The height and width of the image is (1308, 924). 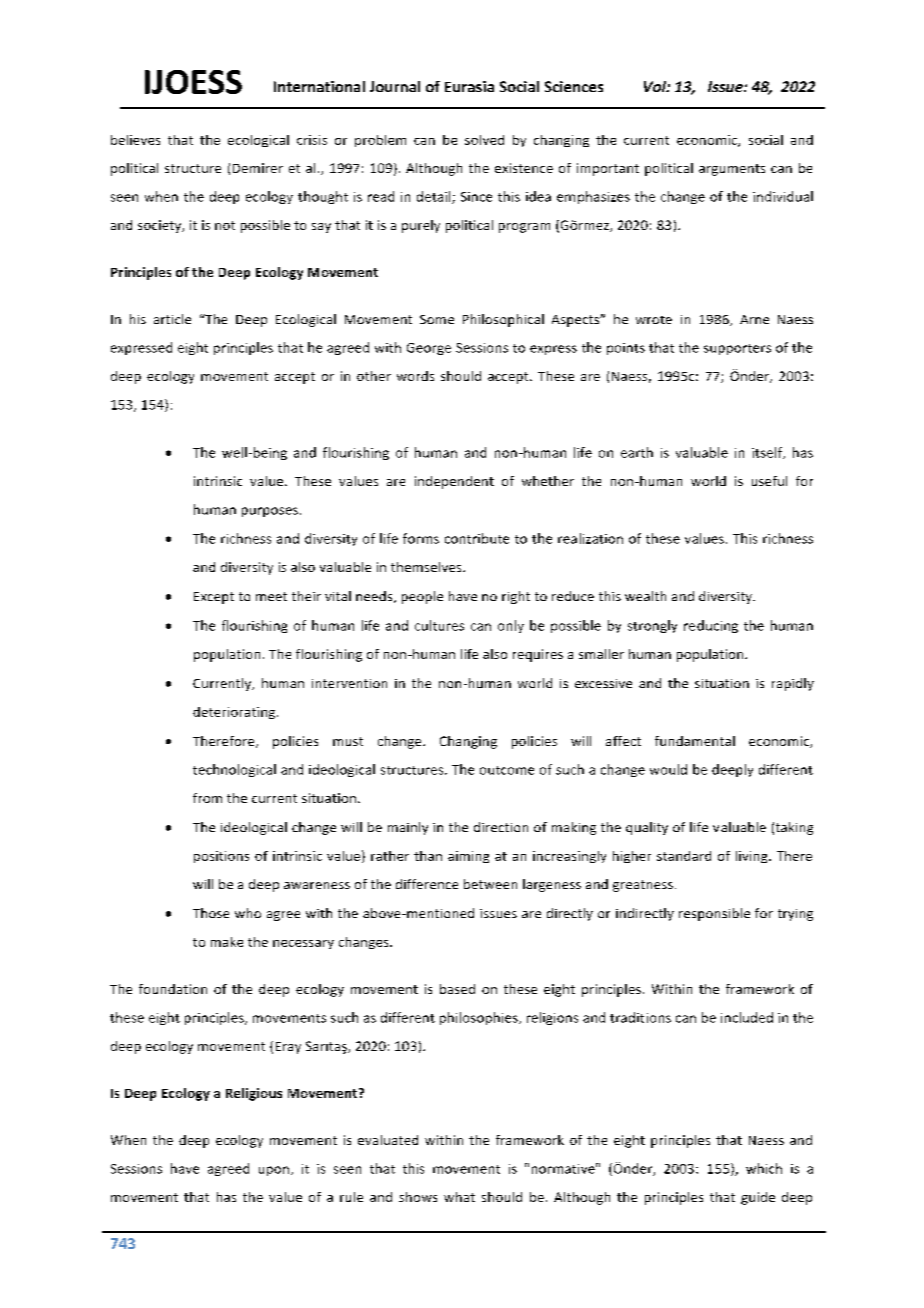 I want to click on purposes, so click(x=270, y=512).
